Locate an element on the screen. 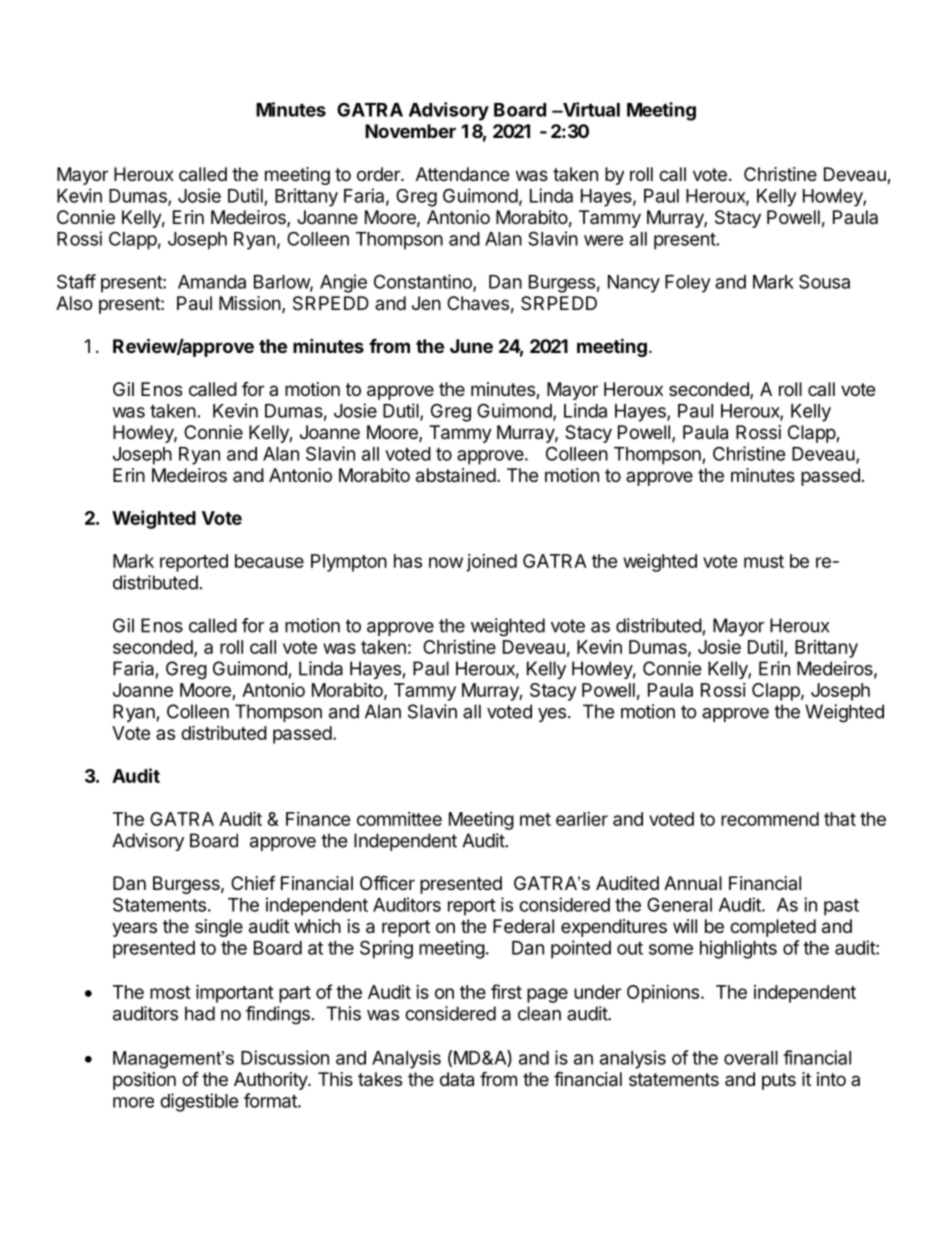 The width and height of the screenshot is (952, 1233). must is located at coordinates (764, 561).
